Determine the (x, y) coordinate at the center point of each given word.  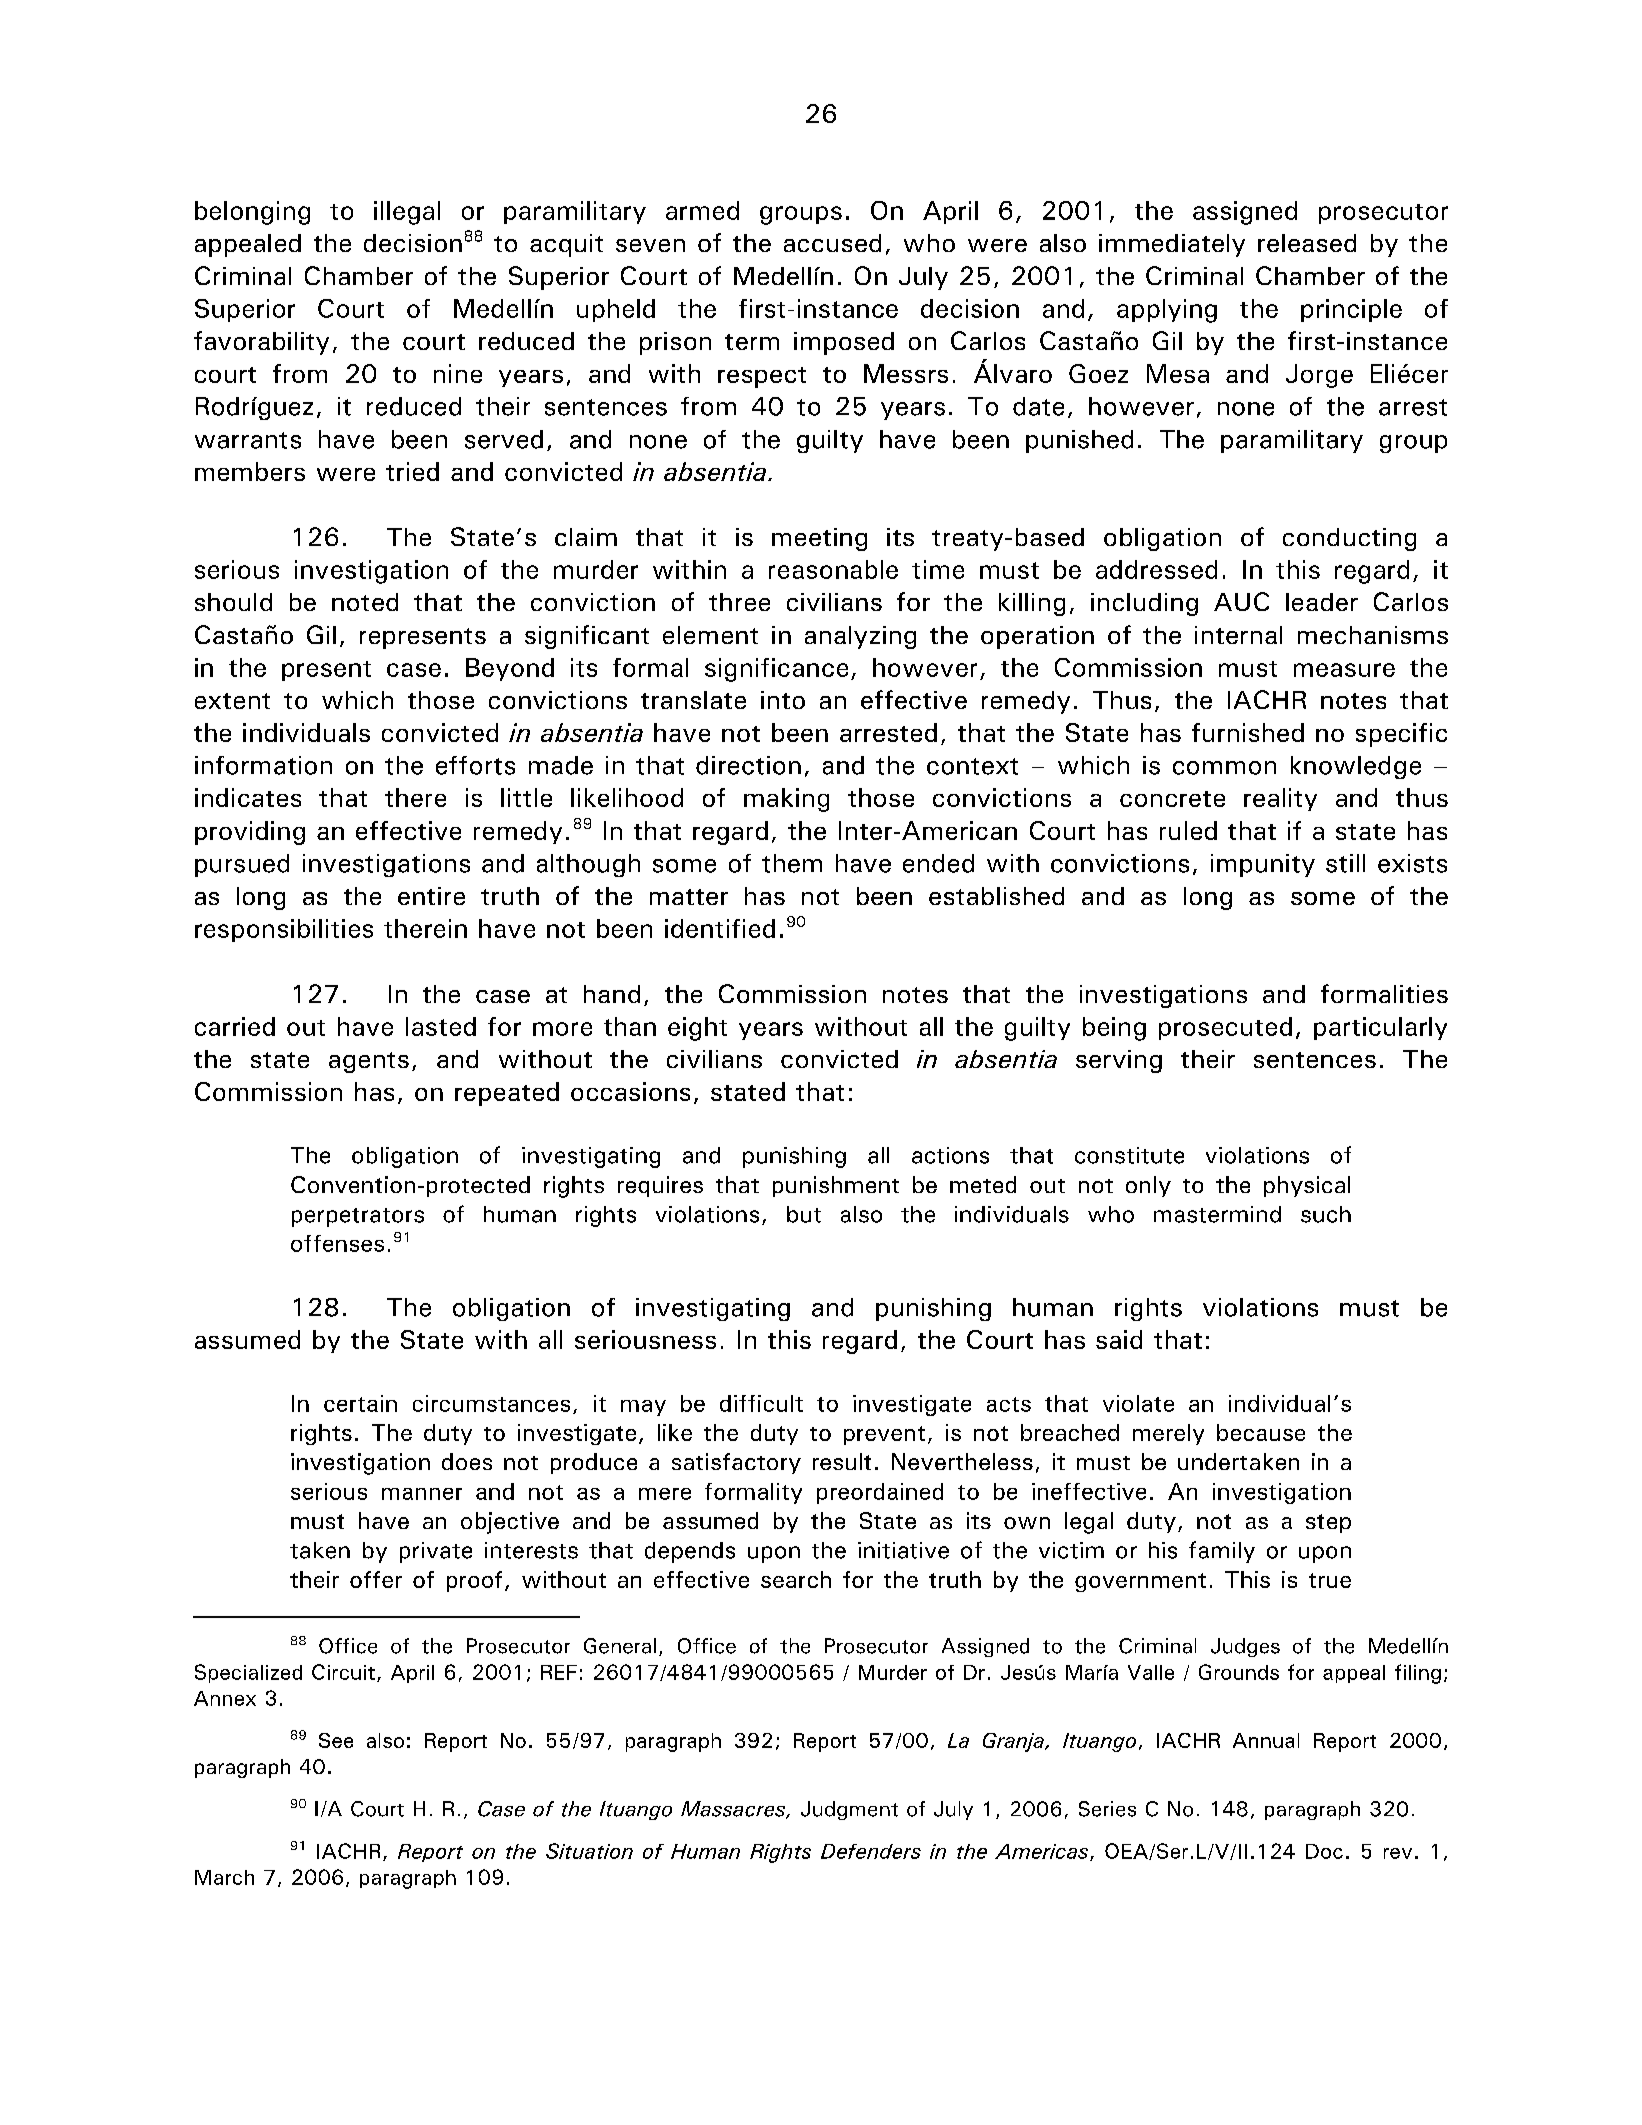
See (336, 1740)
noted (365, 602)
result (842, 1461)
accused (832, 243)
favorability (261, 343)
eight (697, 1029)
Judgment (849, 1810)
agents (369, 1062)
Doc (1324, 1851)
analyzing (860, 637)
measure (1344, 670)
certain (360, 1403)
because (1261, 1432)
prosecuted (1225, 1028)
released (1307, 243)
